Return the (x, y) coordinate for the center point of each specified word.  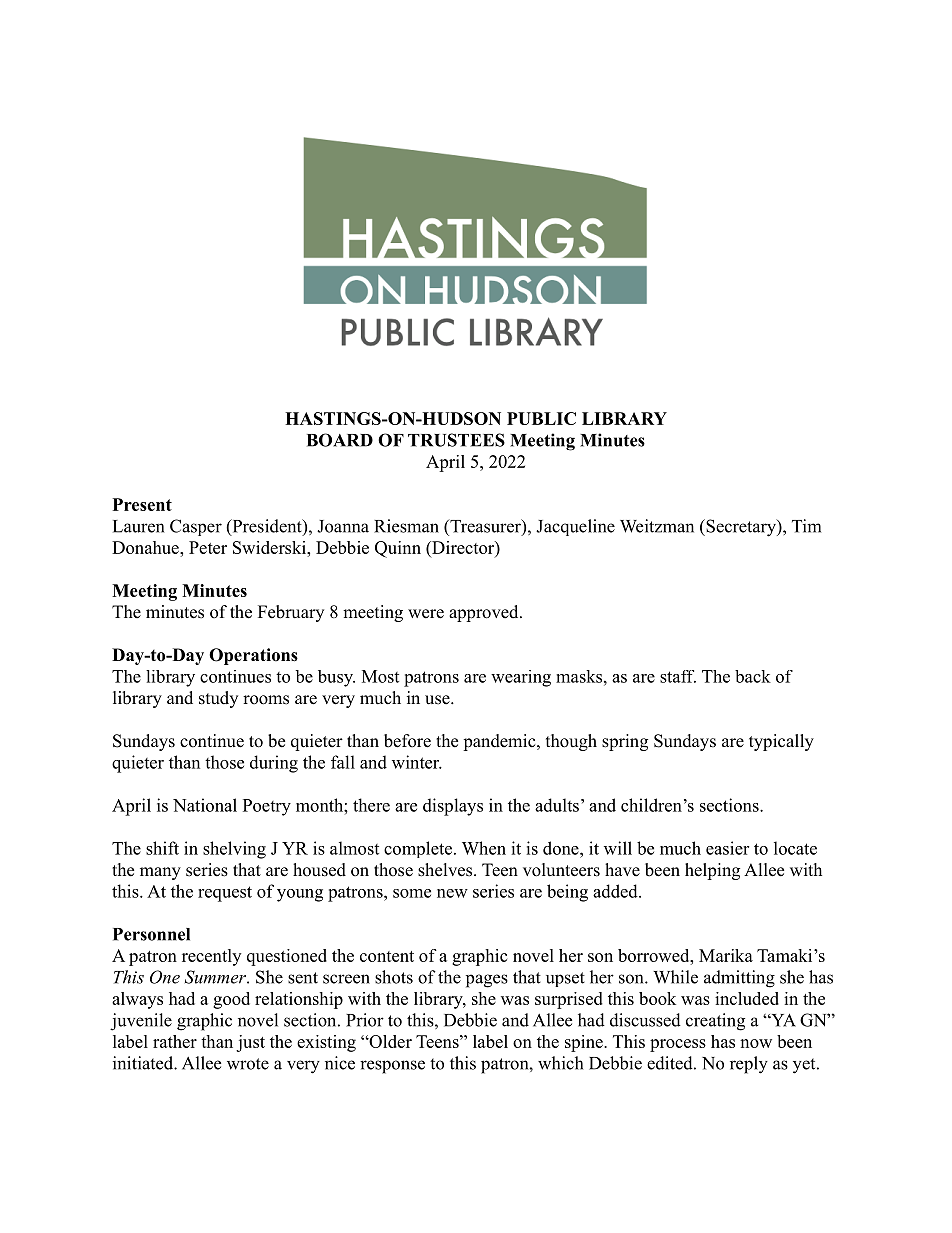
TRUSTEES (456, 440)
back (753, 676)
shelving (234, 850)
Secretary (741, 528)
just (250, 1043)
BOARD (340, 440)
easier (727, 848)
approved (485, 613)
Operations (253, 656)
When (484, 848)
